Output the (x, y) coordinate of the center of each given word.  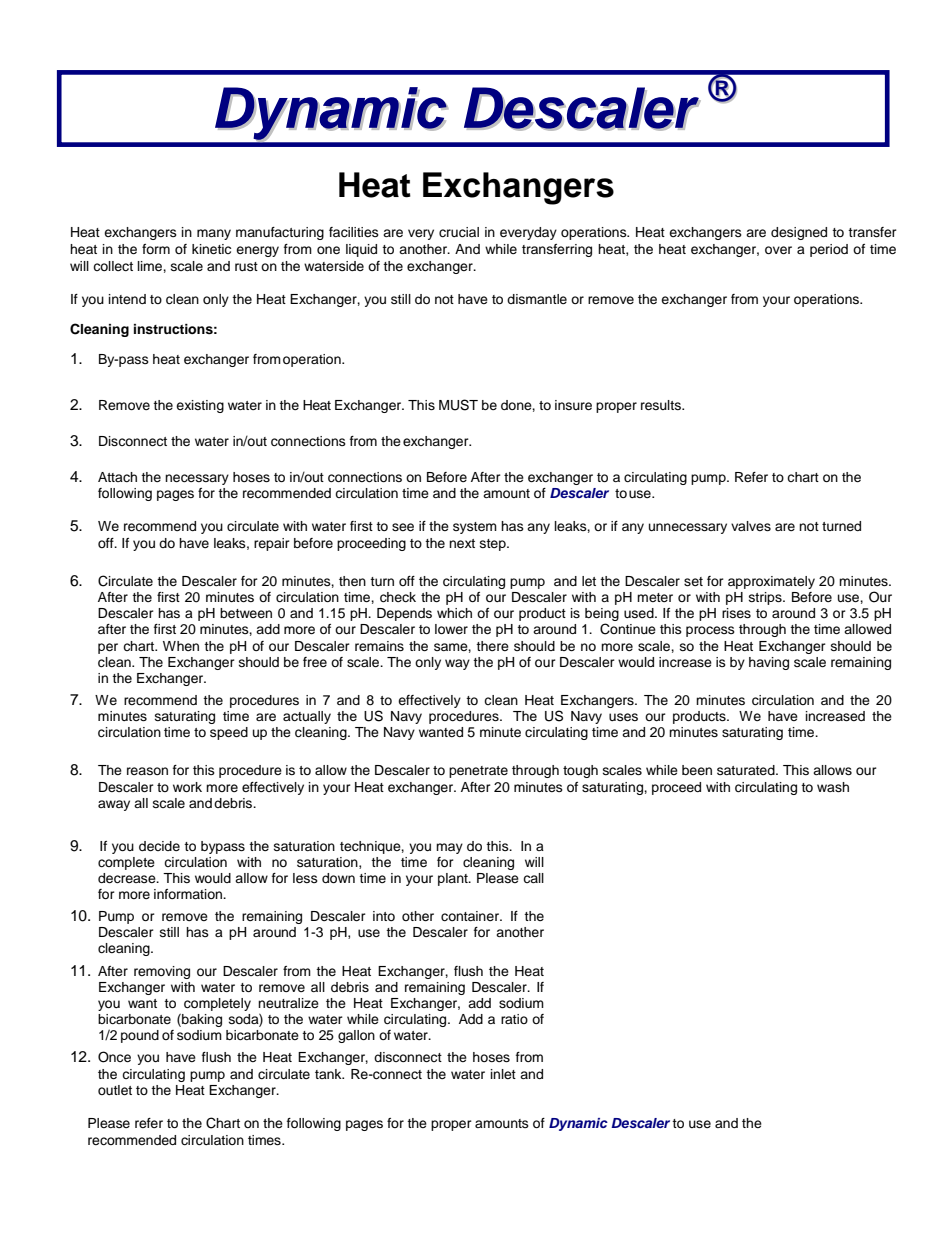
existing (200, 406)
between (246, 613)
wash (833, 787)
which (454, 613)
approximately (771, 582)
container (471, 916)
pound (140, 1036)
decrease (128, 878)
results (662, 405)
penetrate (478, 772)
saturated (747, 770)
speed (229, 733)
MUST (458, 405)
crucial (459, 232)
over (778, 250)
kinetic (211, 249)
